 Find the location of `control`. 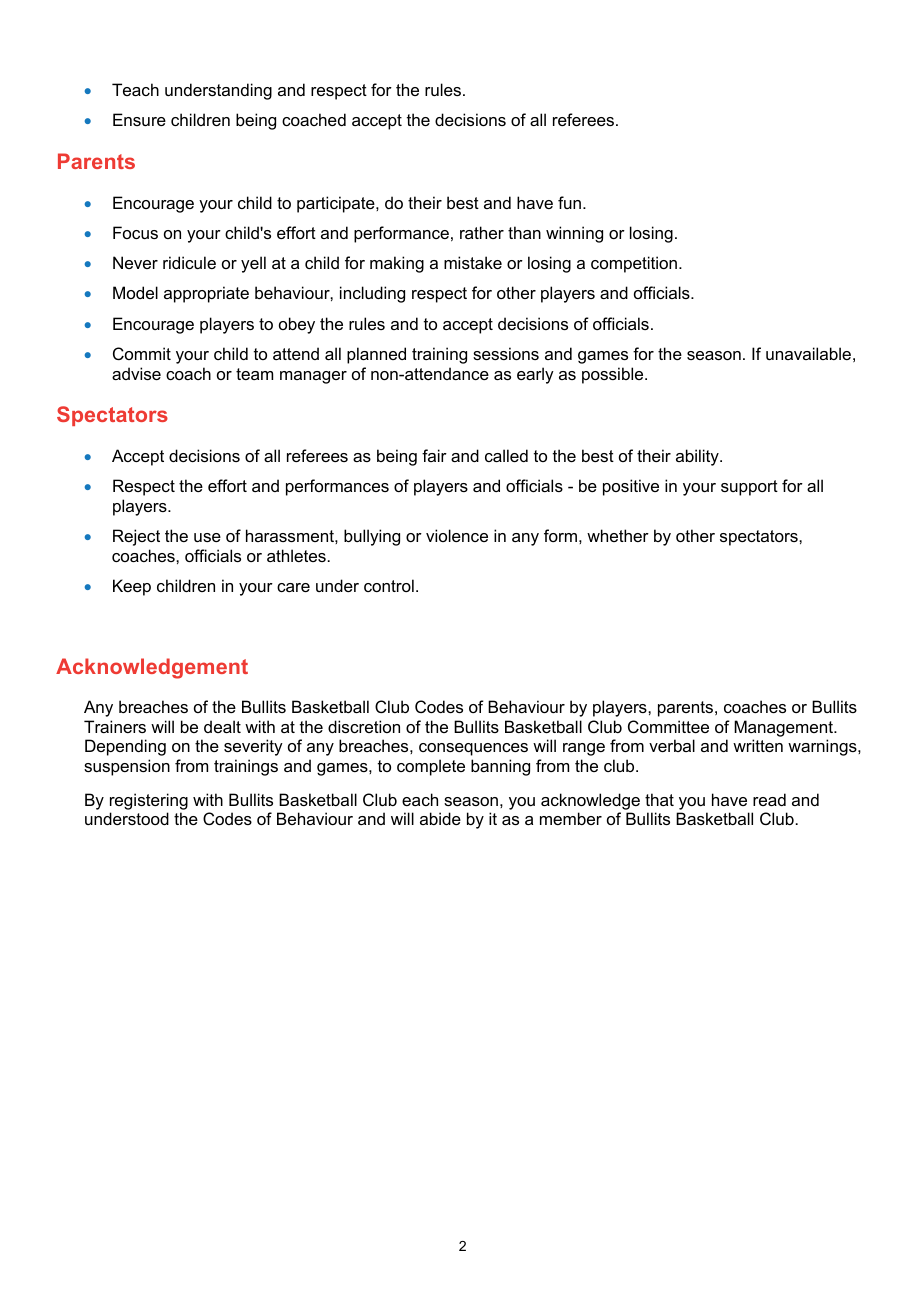

control is located at coordinates (389, 585).
